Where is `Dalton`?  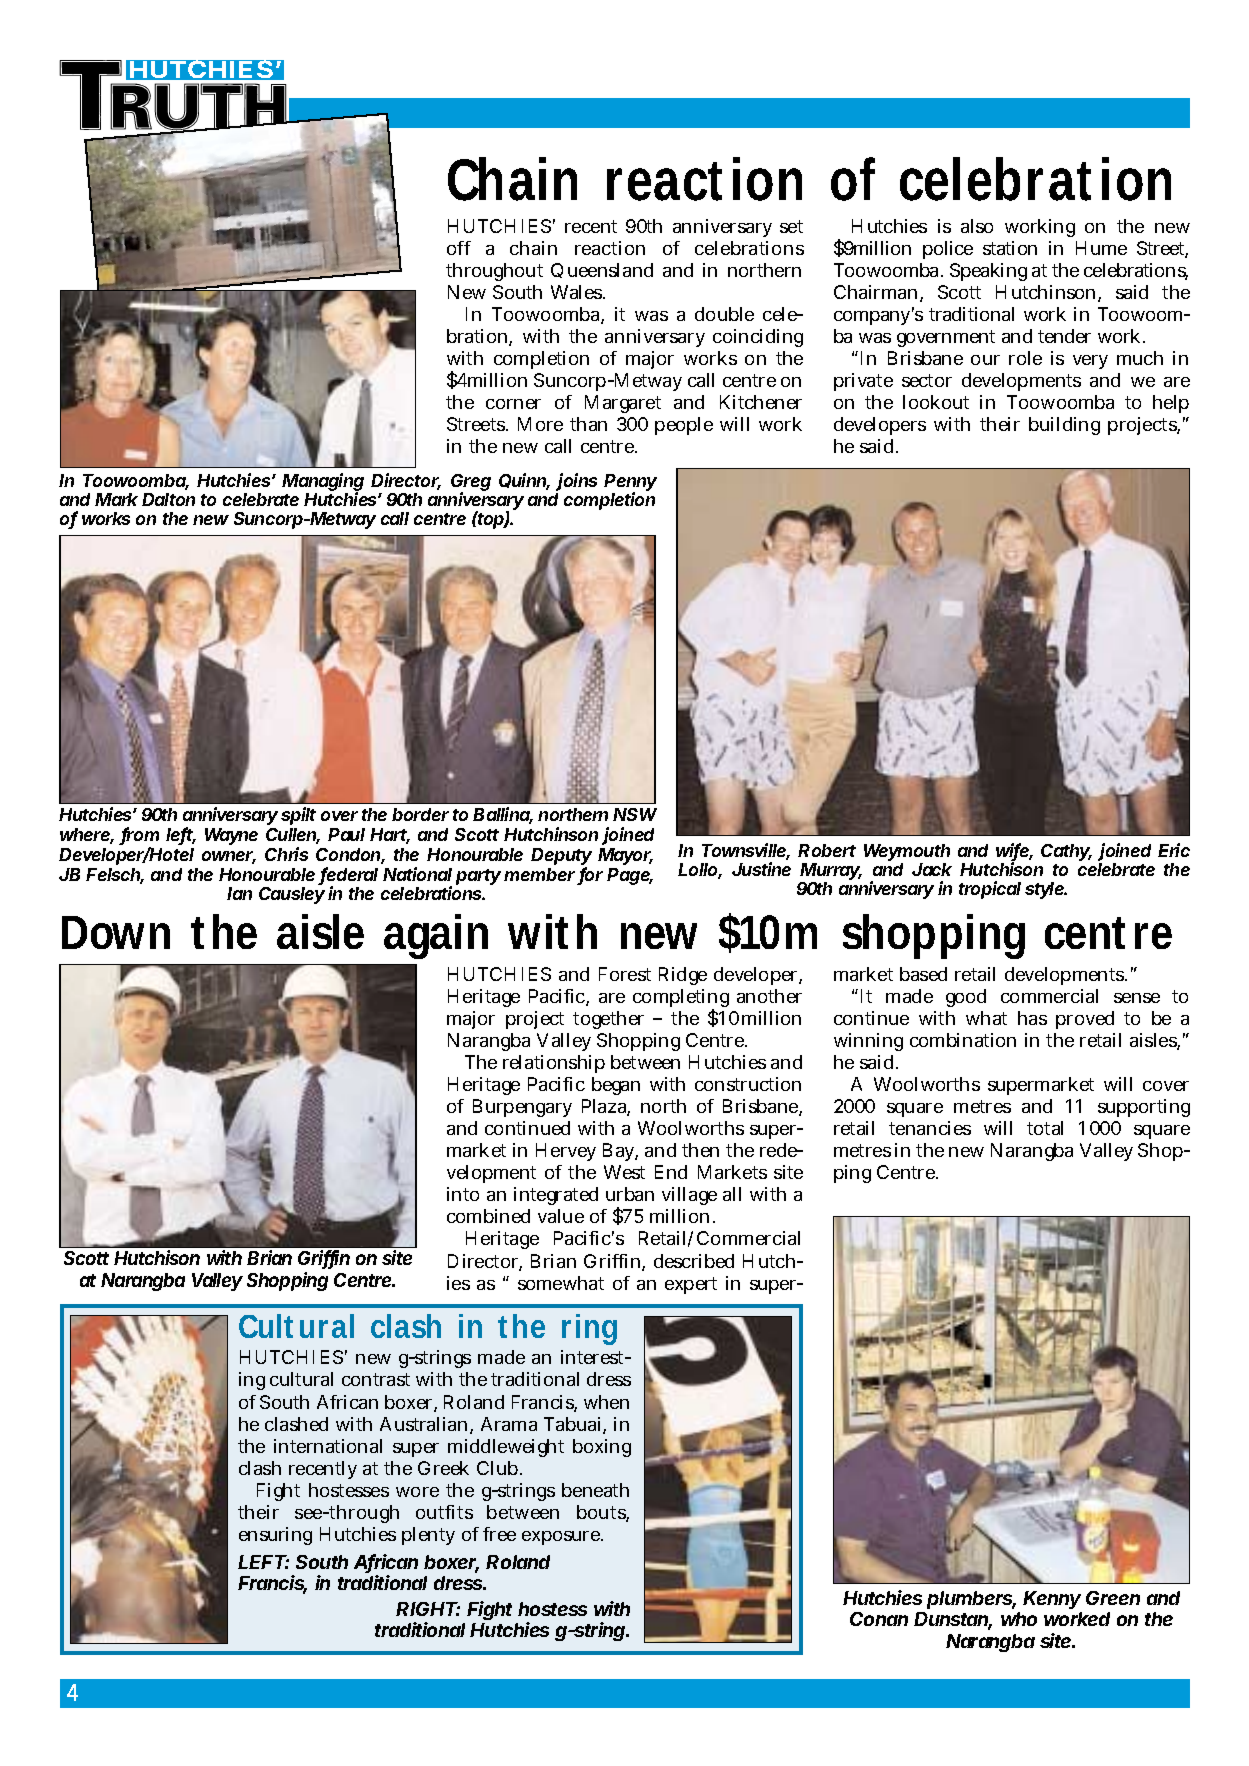
Dalton is located at coordinates (168, 499).
